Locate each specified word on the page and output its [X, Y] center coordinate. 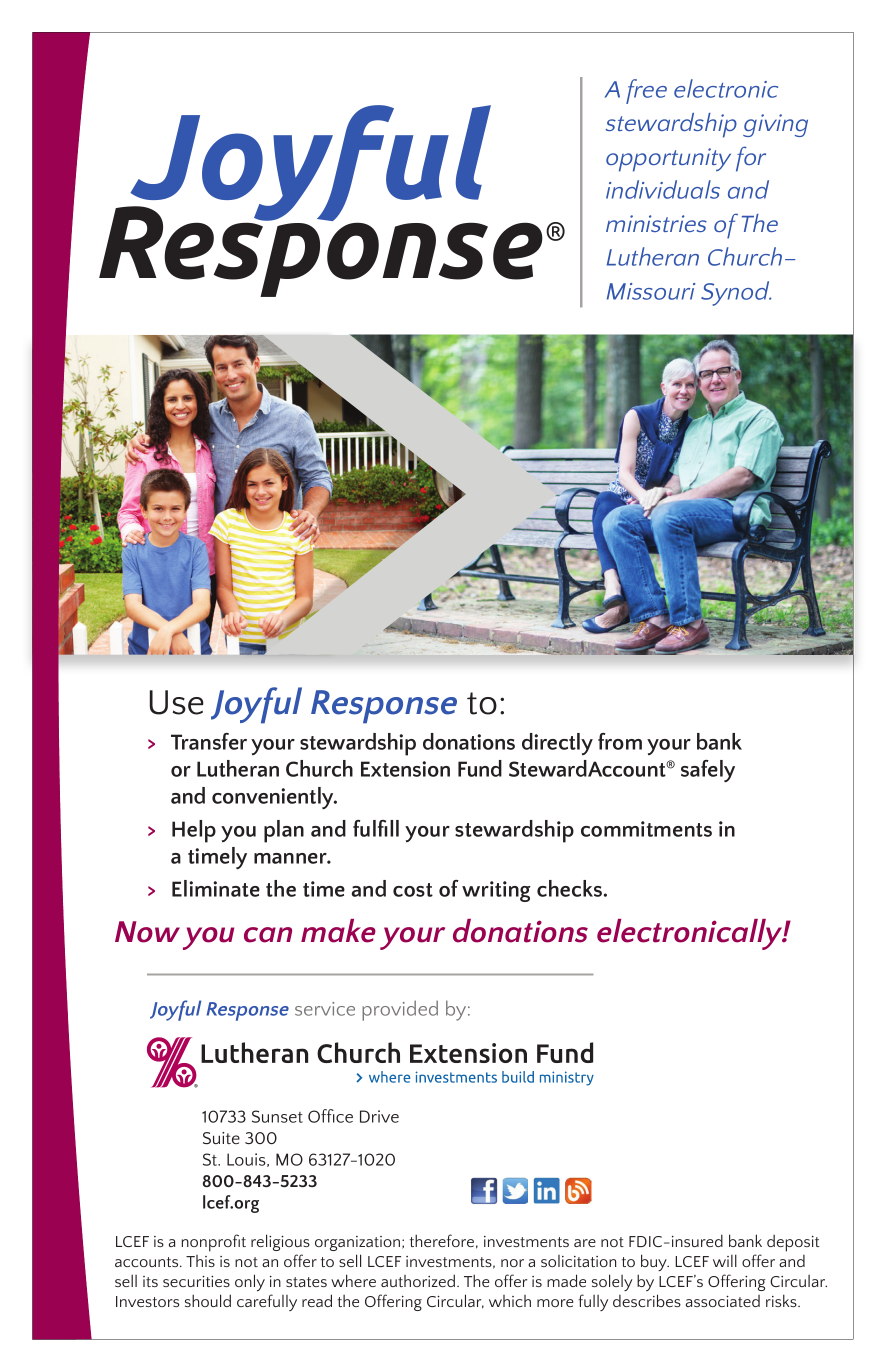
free [646, 91]
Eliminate [216, 888]
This [200, 1261]
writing [496, 891]
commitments [646, 829]
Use [177, 702]
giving [775, 125]
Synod [736, 293]
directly [557, 744]
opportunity [668, 160]
